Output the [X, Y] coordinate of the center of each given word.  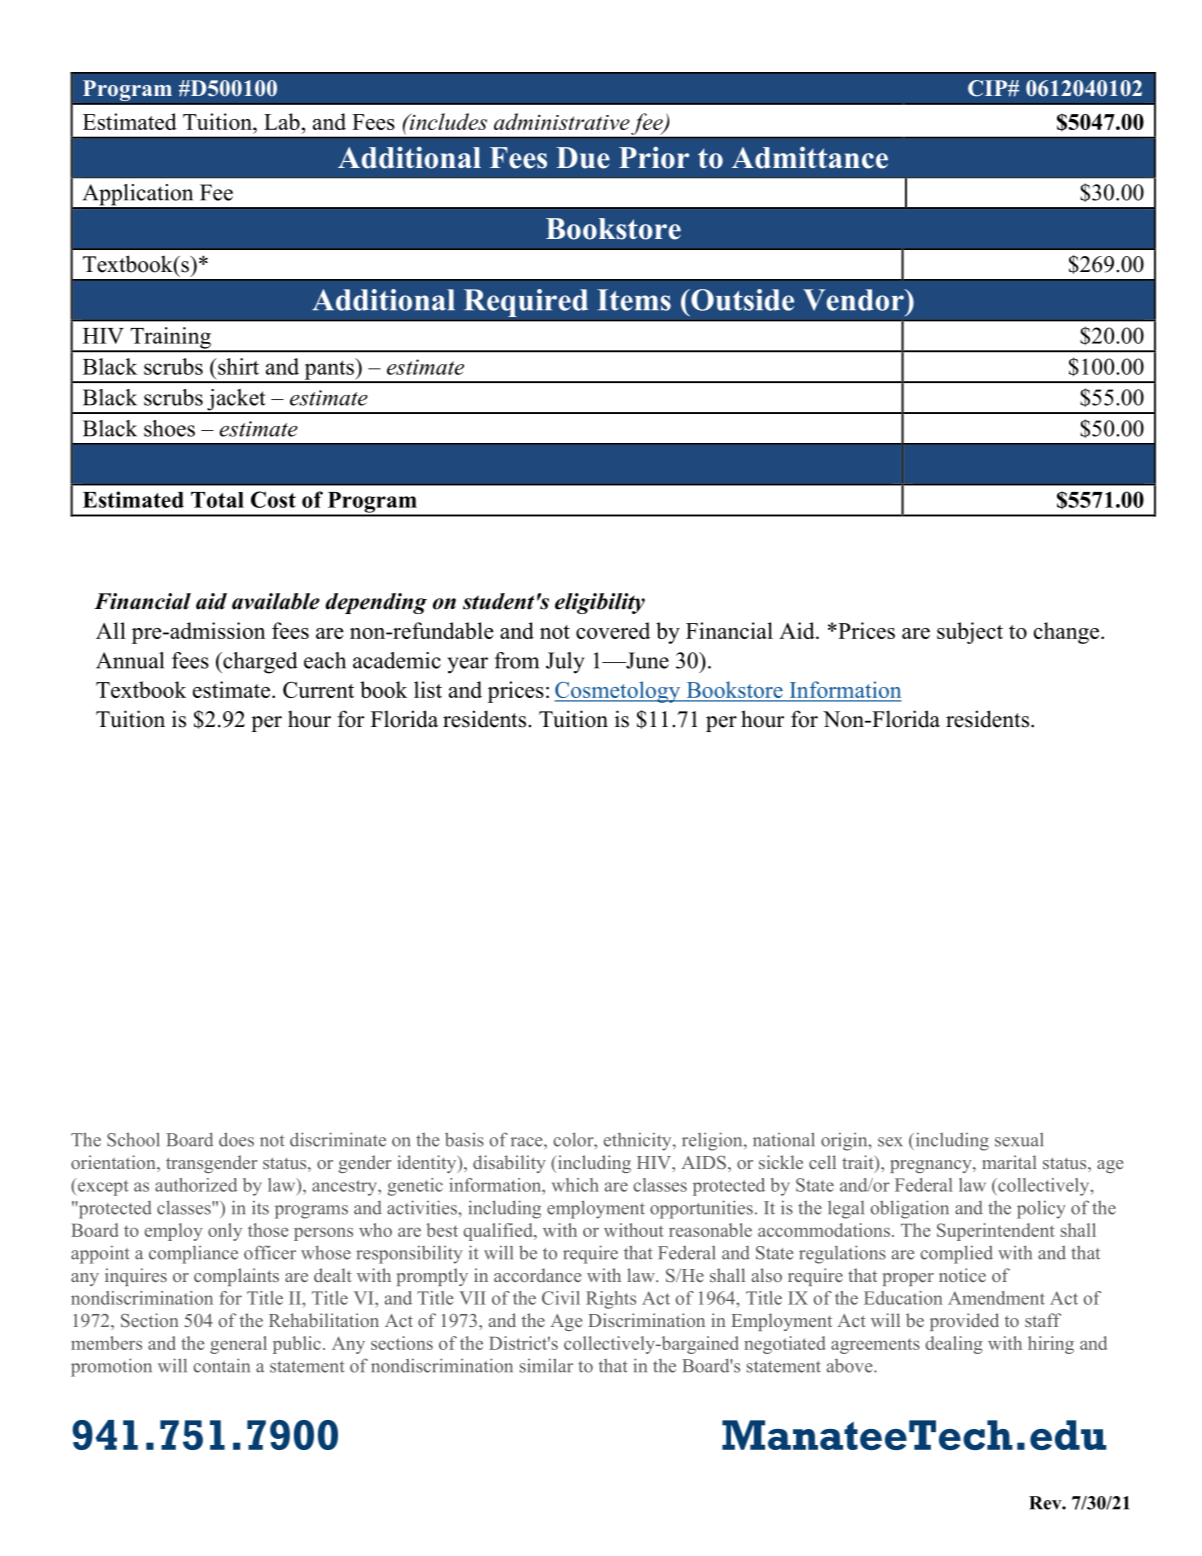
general [238, 1345]
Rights [611, 1300]
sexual [1019, 1140]
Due [583, 158]
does [236, 1139]
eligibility [600, 603]
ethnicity [639, 1141]
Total [217, 500]
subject [970, 633]
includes [447, 121]
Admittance [810, 157]
